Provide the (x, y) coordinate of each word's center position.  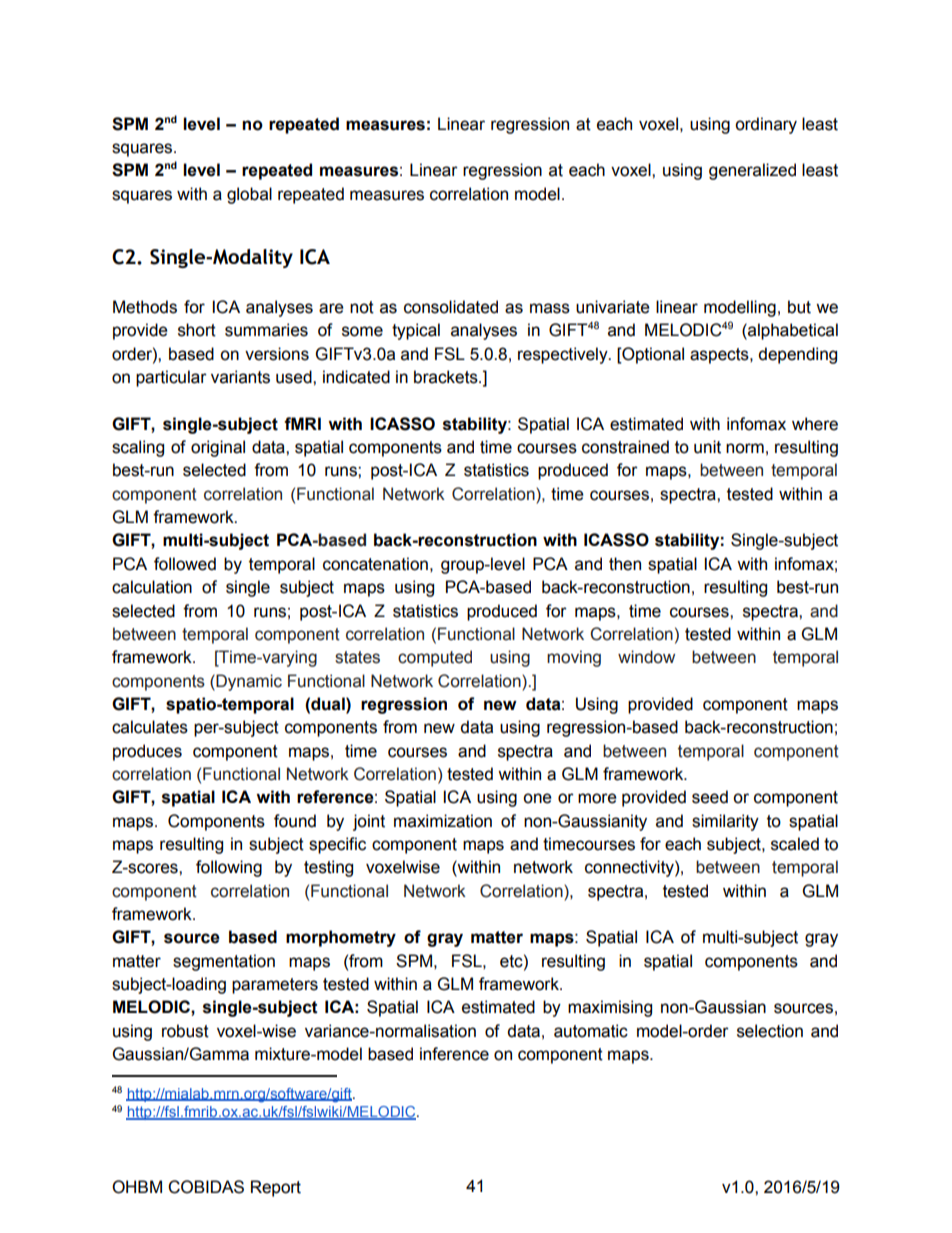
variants (240, 377)
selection (770, 1031)
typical (416, 331)
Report (276, 1188)
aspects (720, 356)
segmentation (224, 962)
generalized (752, 171)
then (625, 564)
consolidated (451, 307)
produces (147, 752)
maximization (443, 821)
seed (710, 797)
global (249, 195)
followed (185, 564)
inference (454, 1054)
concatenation (375, 564)
